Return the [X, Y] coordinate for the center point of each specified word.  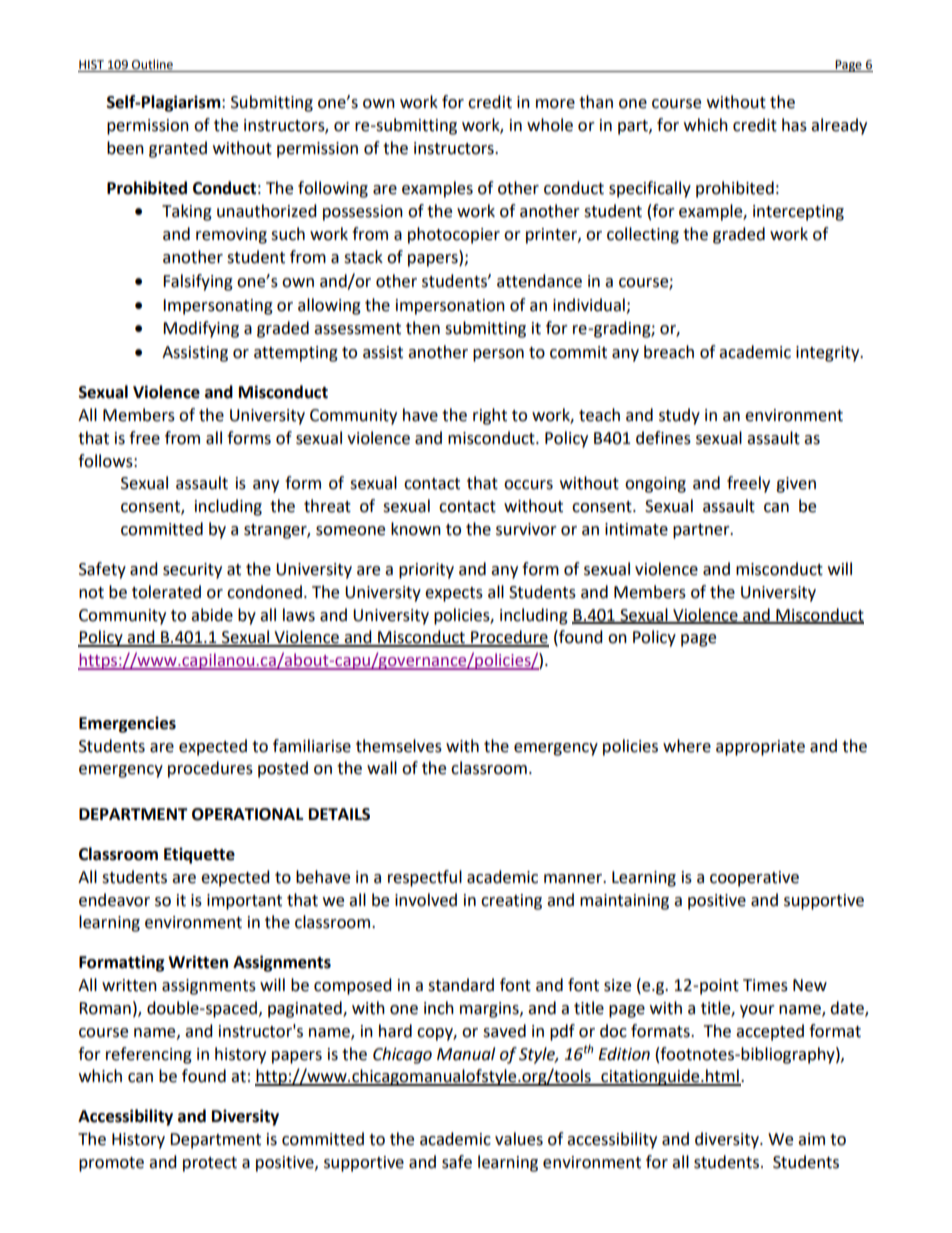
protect [210, 1164]
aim [811, 1139]
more [555, 104]
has [794, 125]
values [519, 1139]
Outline [152, 65]
